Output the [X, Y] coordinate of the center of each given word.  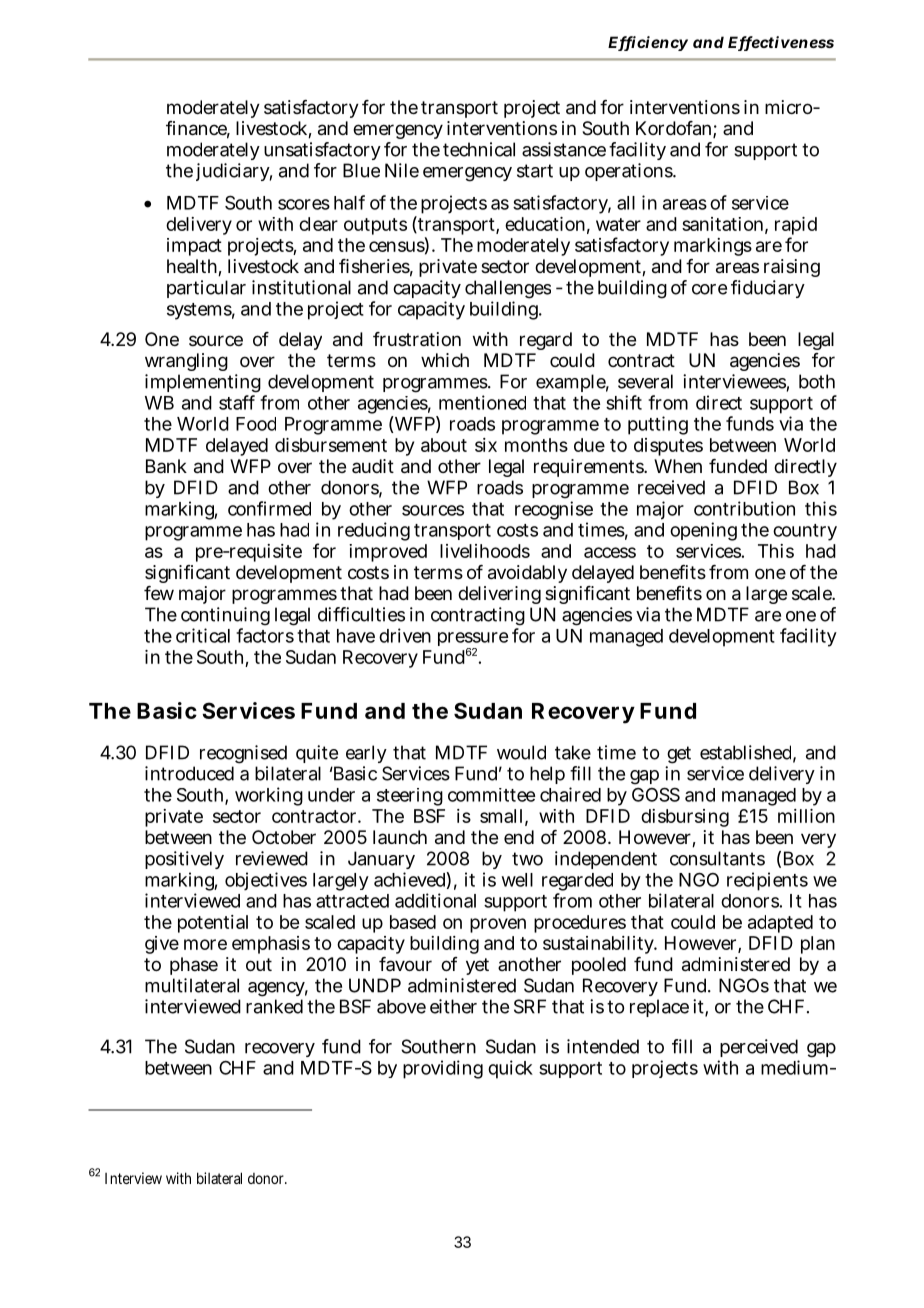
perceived [759, 1048]
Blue [361, 170]
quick [510, 1069]
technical [479, 149]
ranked [274, 1006]
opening [703, 531]
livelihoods [485, 551]
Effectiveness [781, 43]
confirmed [269, 508]
